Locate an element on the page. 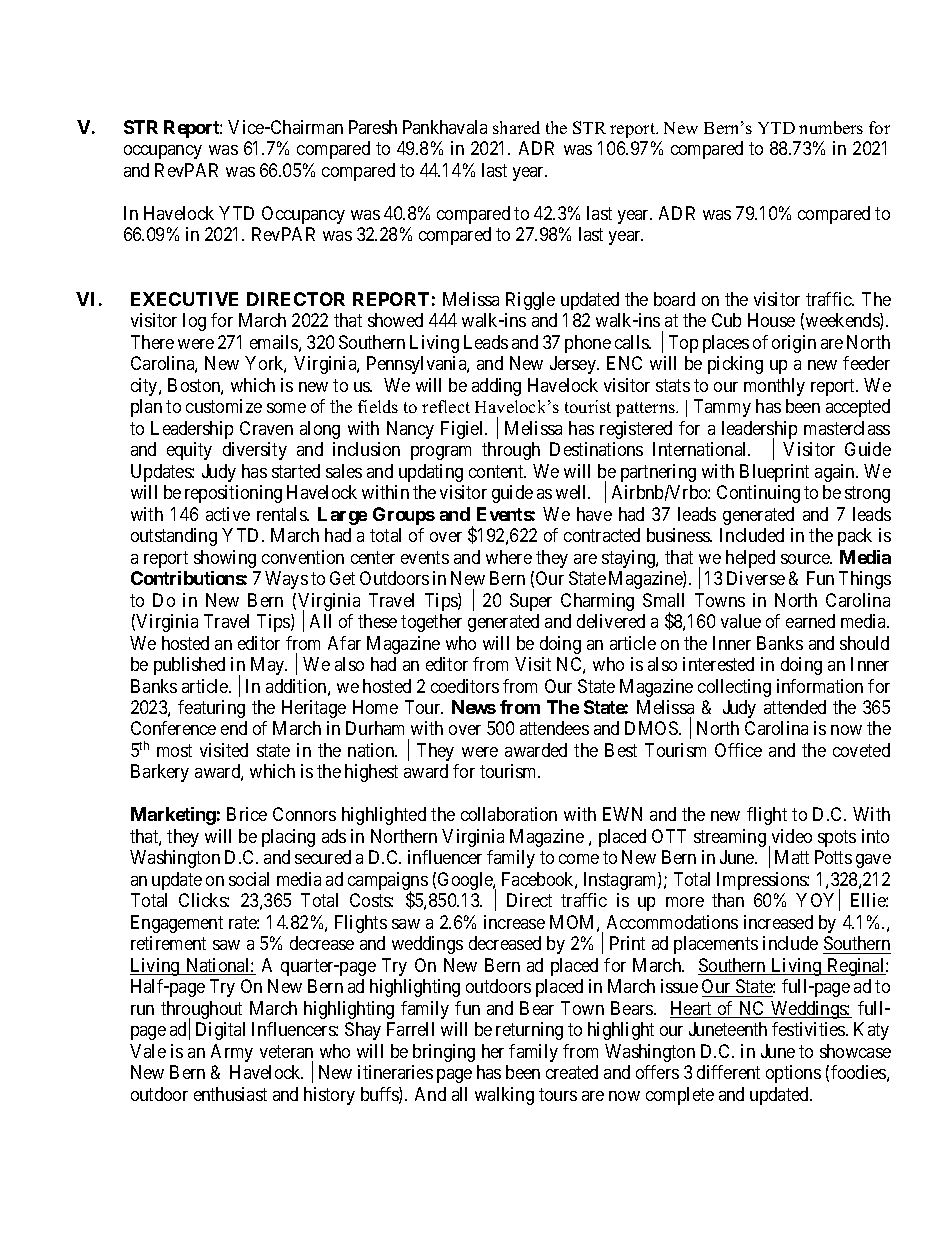  Super is located at coordinates (531, 602).
